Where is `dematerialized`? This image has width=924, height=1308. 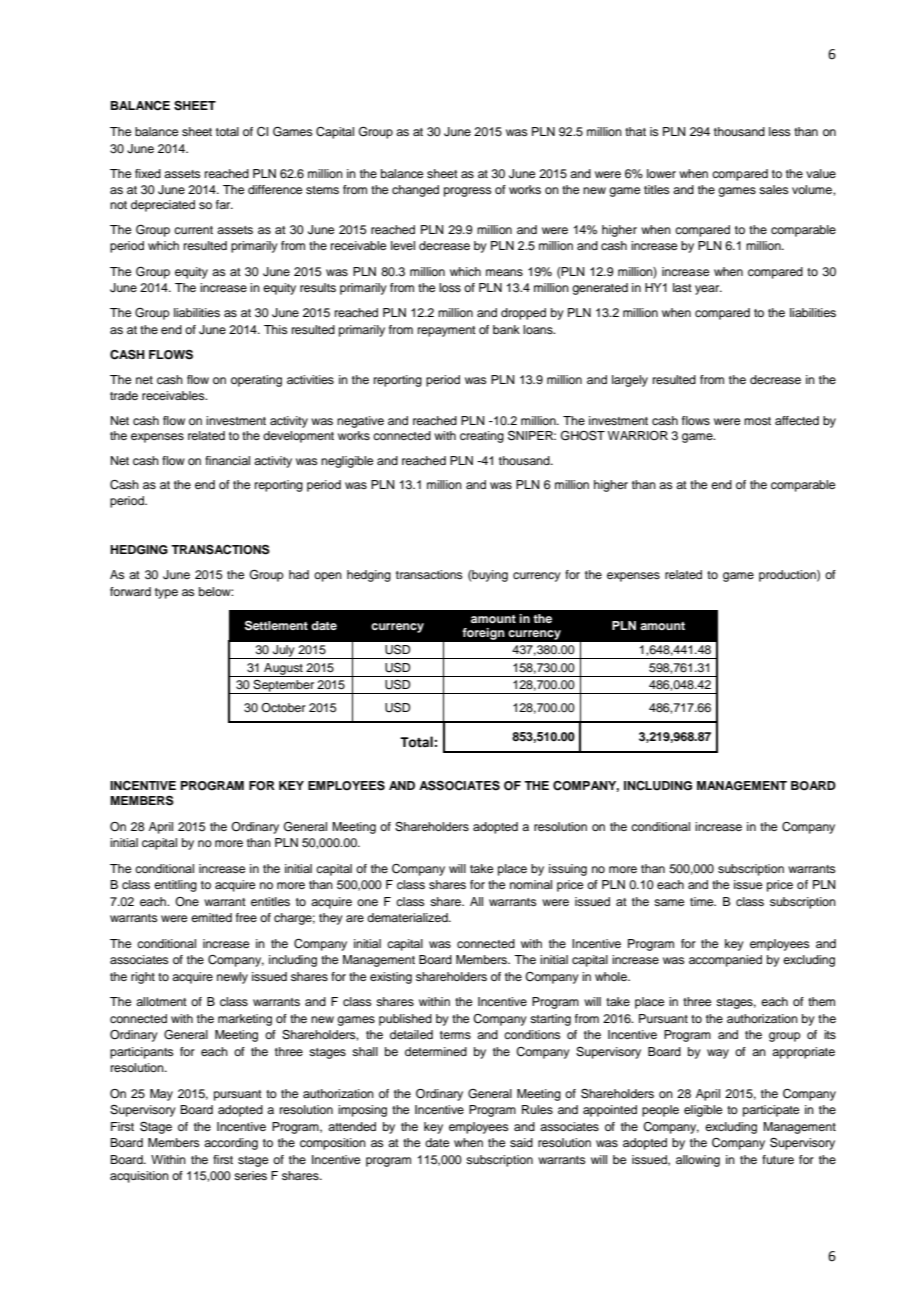 dematerialized is located at coordinates (408, 917).
